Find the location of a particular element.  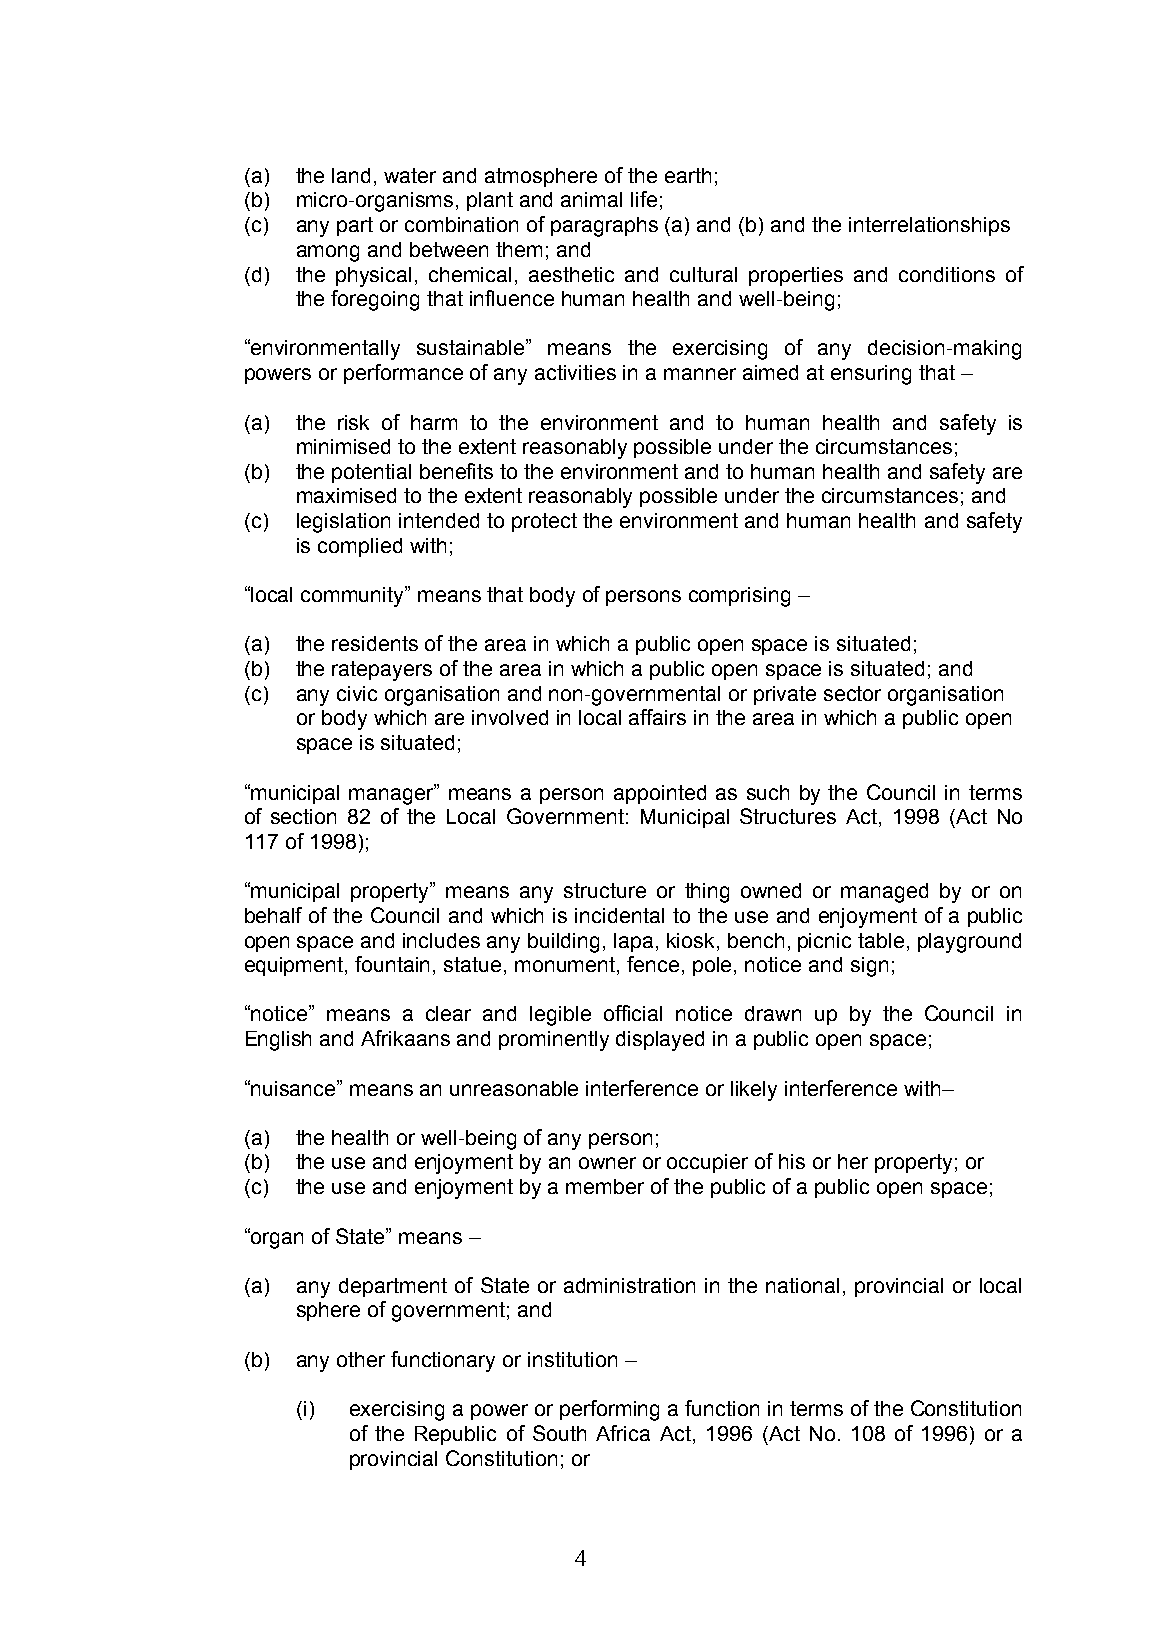

performing is located at coordinates (609, 1410).
